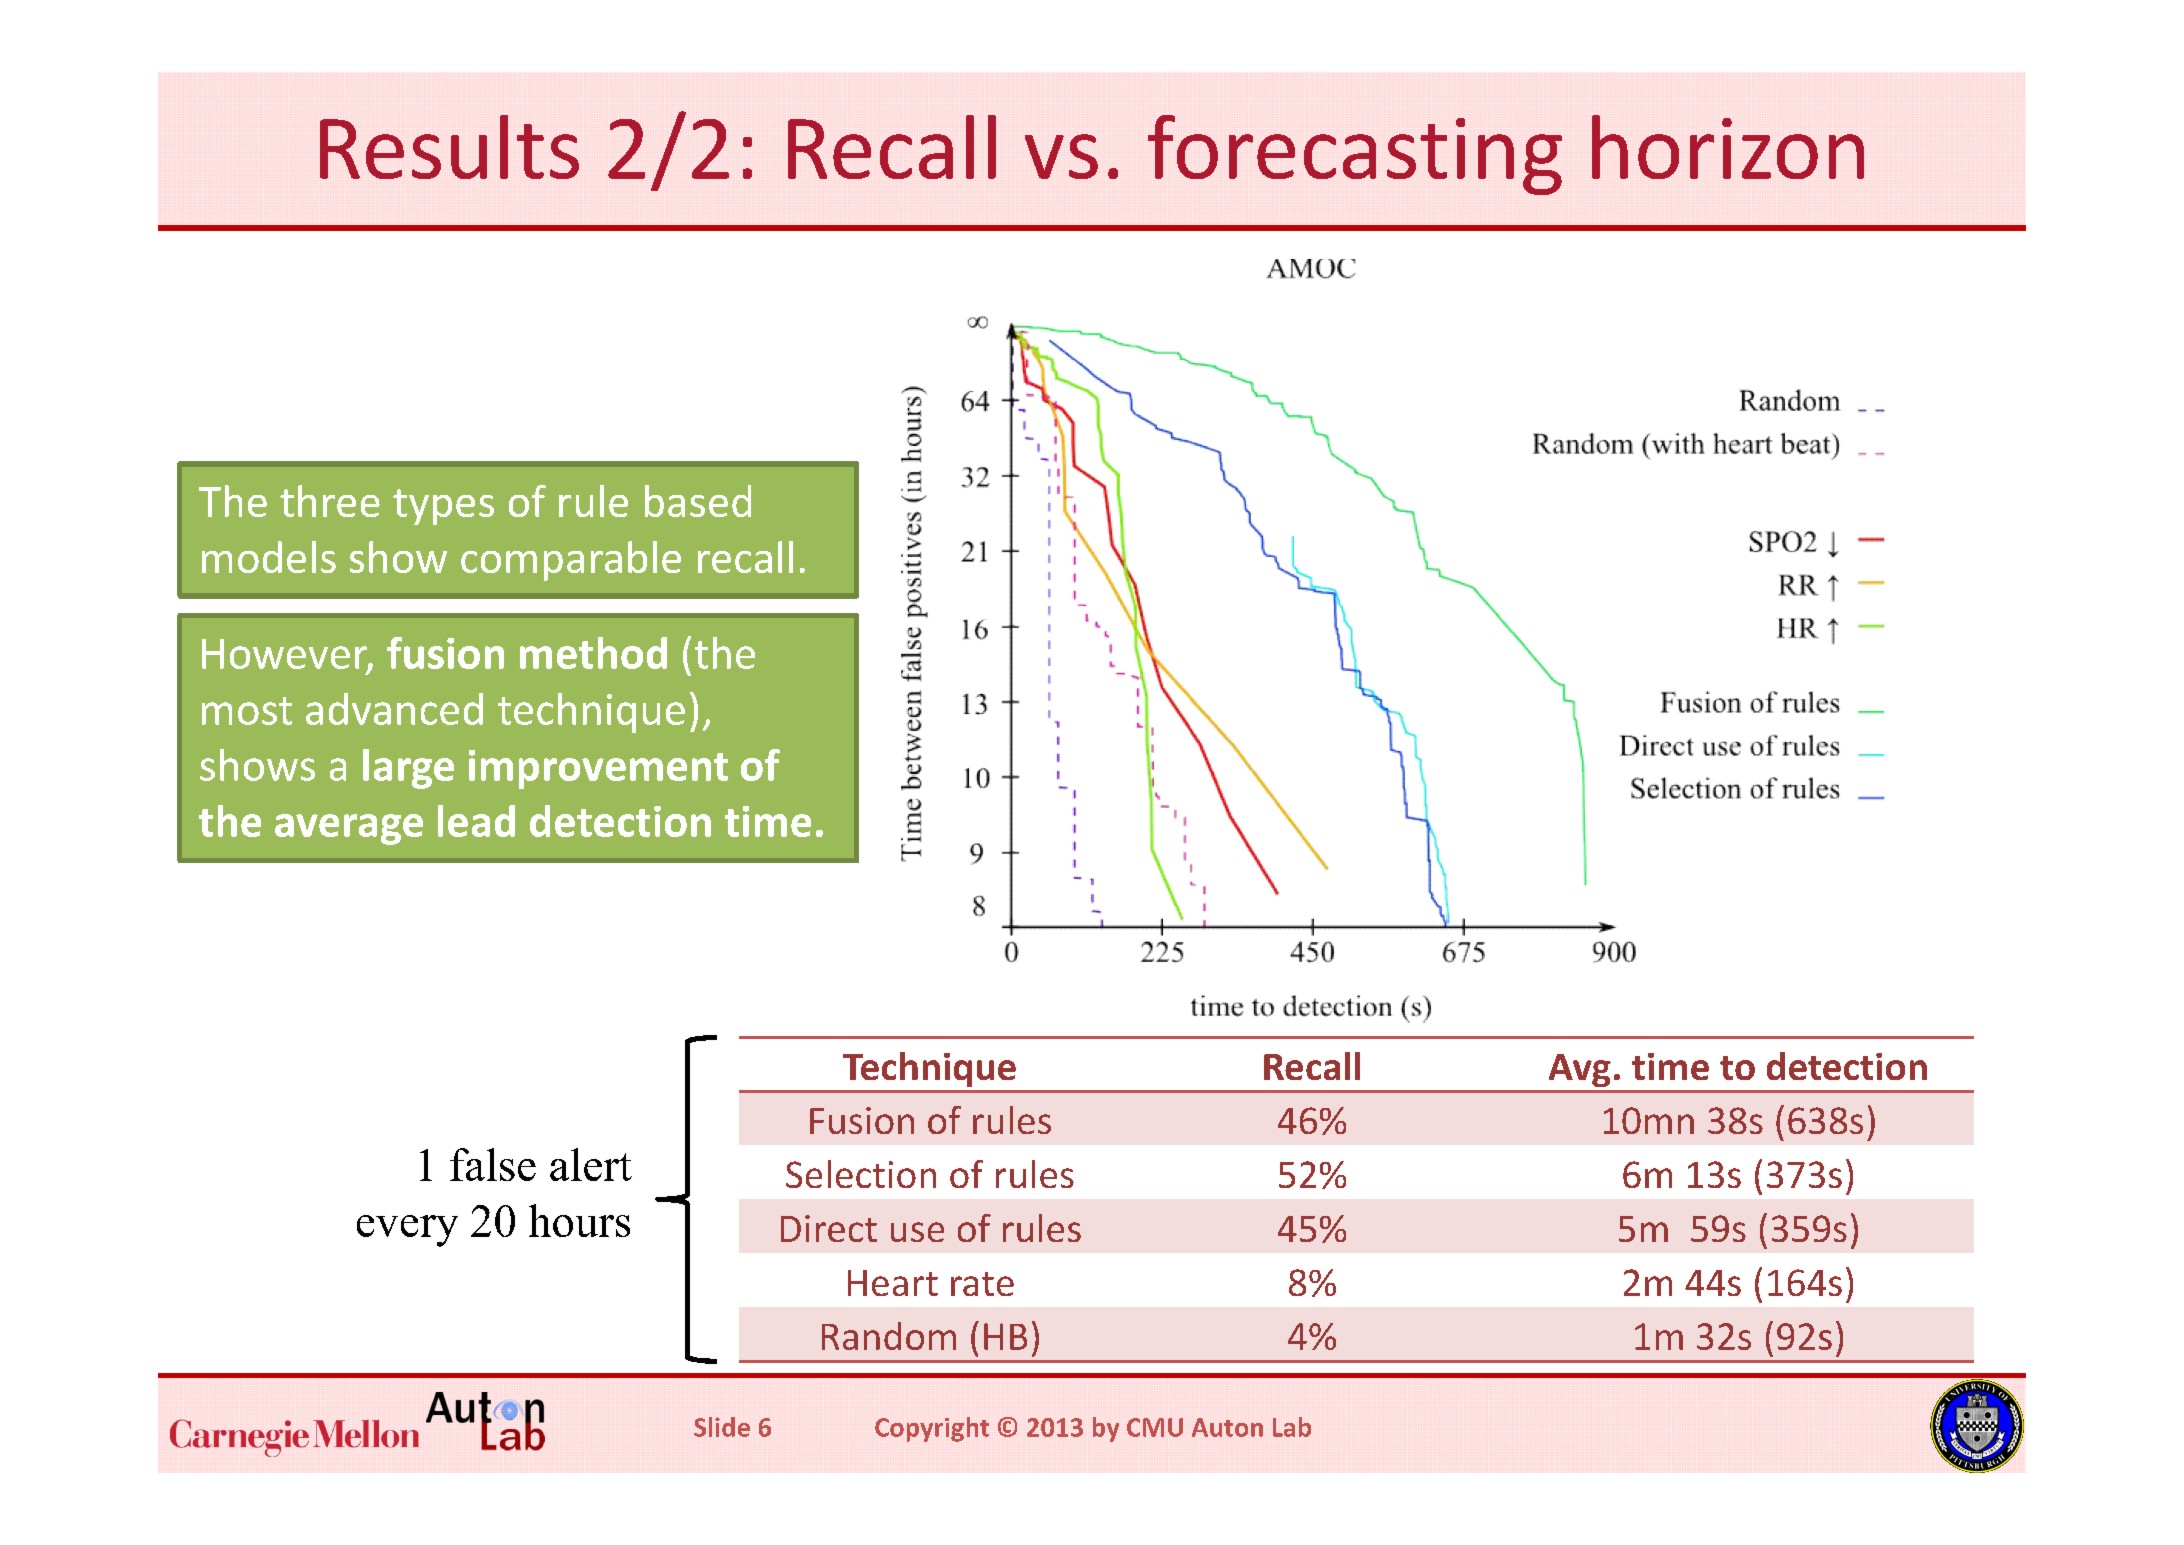 The height and width of the screenshot is (1545, 2184). What do you see at coordinates (1355, 155) in the screenshot?
I see `forecasting` at bounding box center [1355, 155].
